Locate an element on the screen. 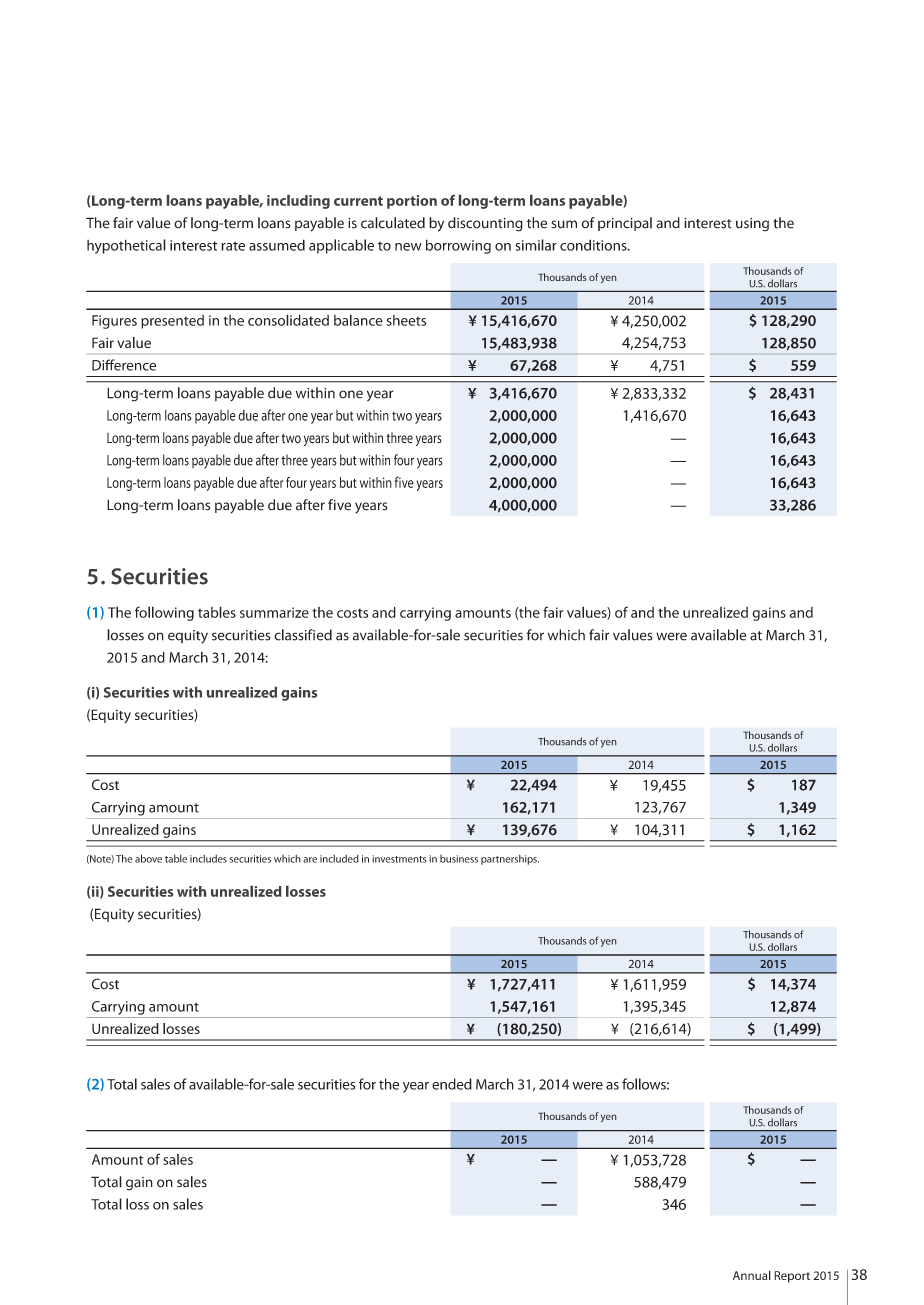  using is located at coordinates (752, 225).
